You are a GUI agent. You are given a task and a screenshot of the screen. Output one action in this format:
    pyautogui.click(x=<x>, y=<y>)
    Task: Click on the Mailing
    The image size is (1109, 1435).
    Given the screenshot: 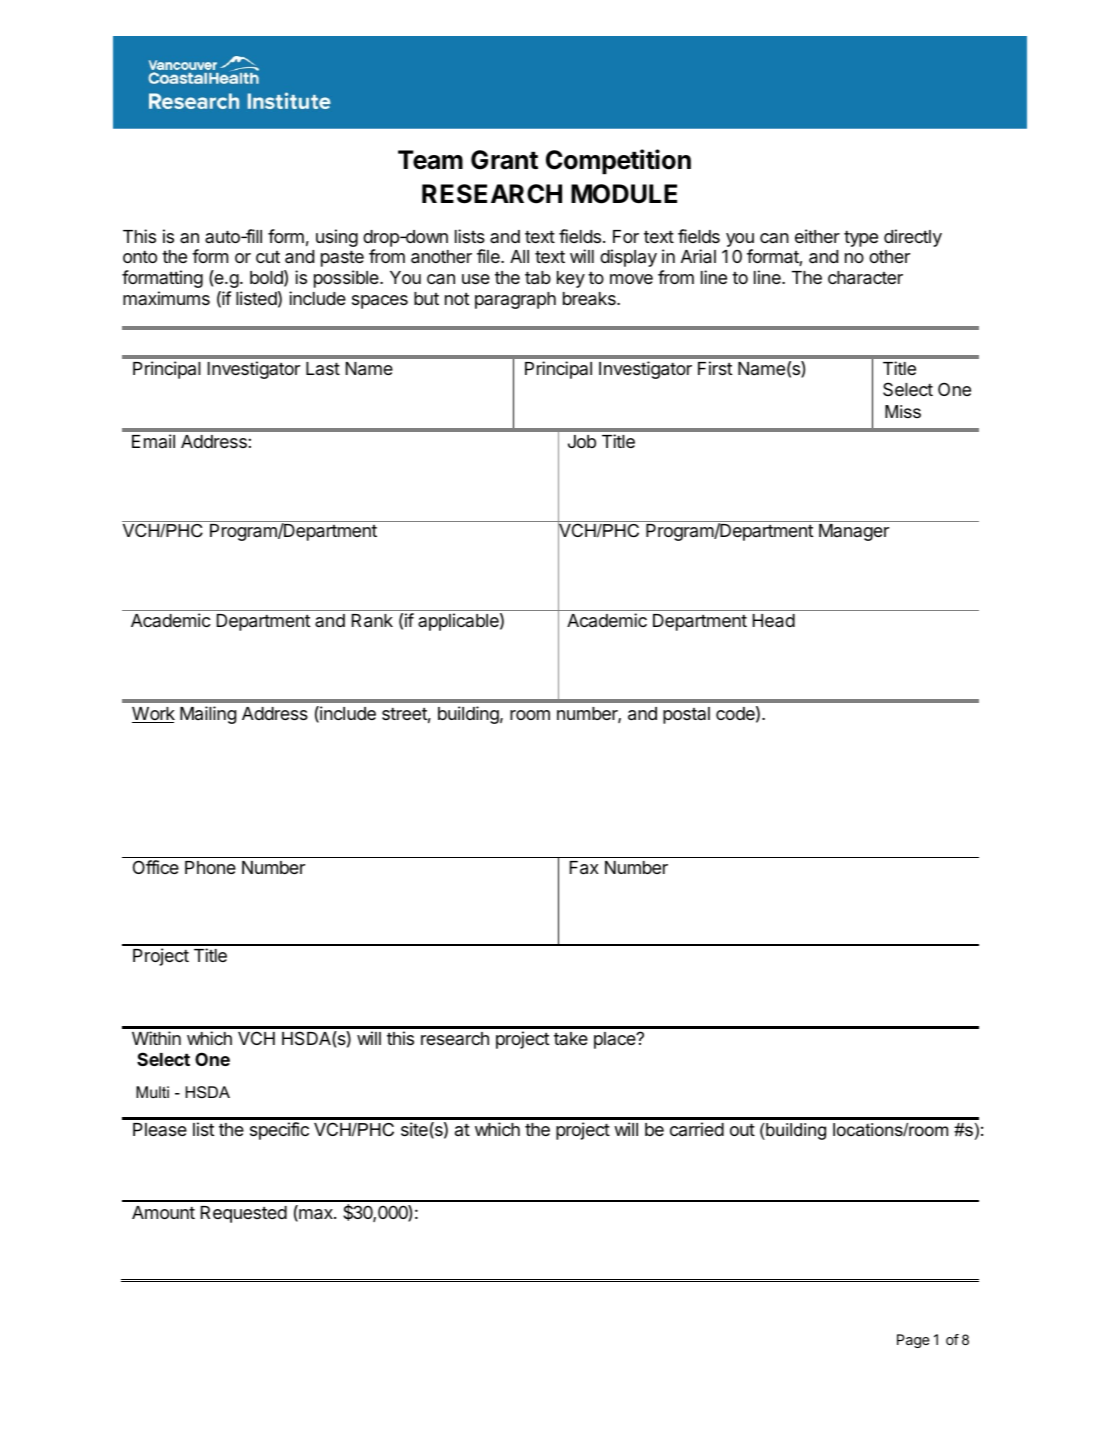 What is the action you would take?
    pyautogui.click(x=208, y=715)
